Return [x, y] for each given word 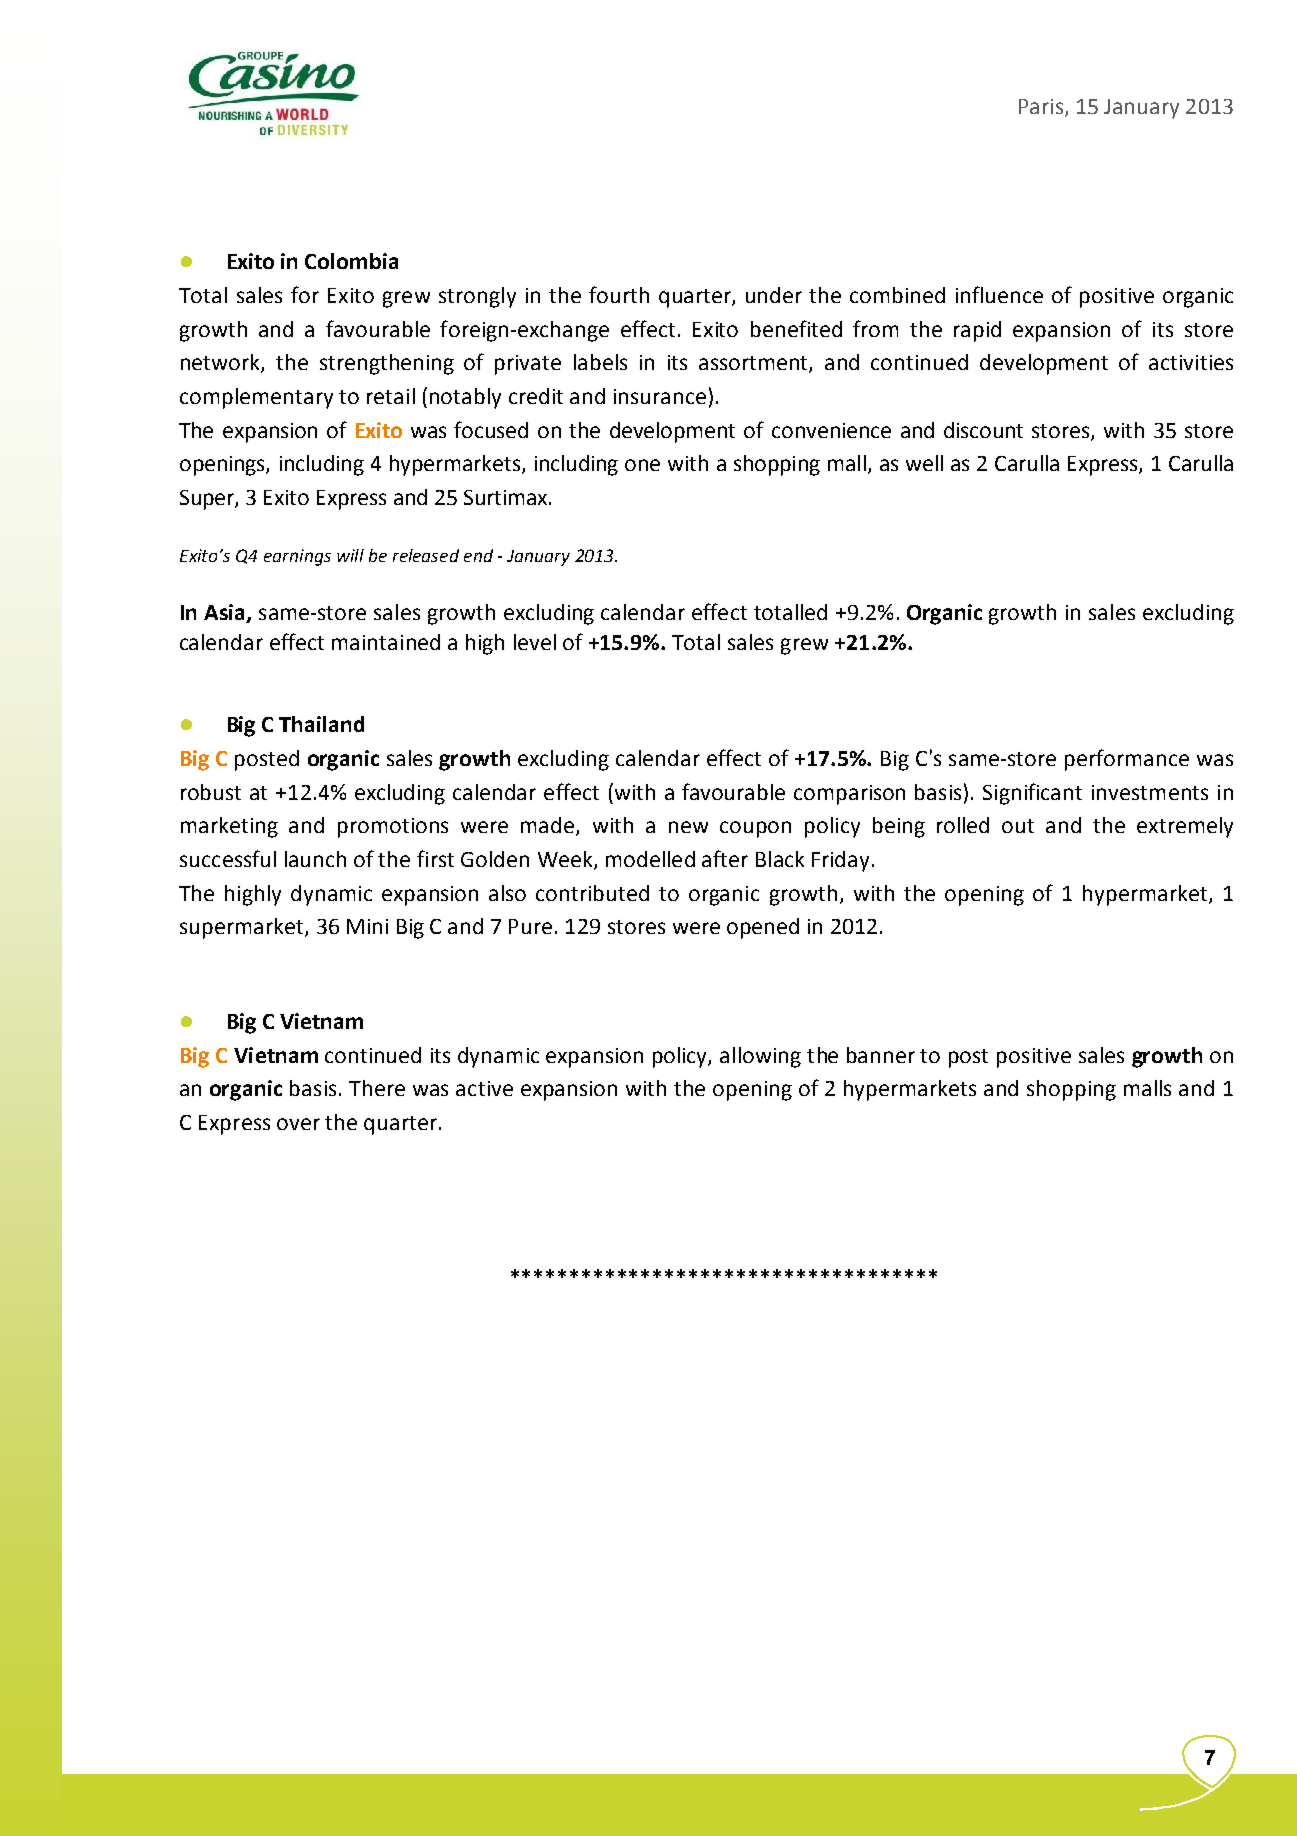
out [1018, 826]
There [377, 1088]
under [774, 295]
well [924, 463]
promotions [393, 828]
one [642, 465]
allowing [760, 1057]
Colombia [351, 261]
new [688, 827]
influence [999, 294]
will [350, 555]
